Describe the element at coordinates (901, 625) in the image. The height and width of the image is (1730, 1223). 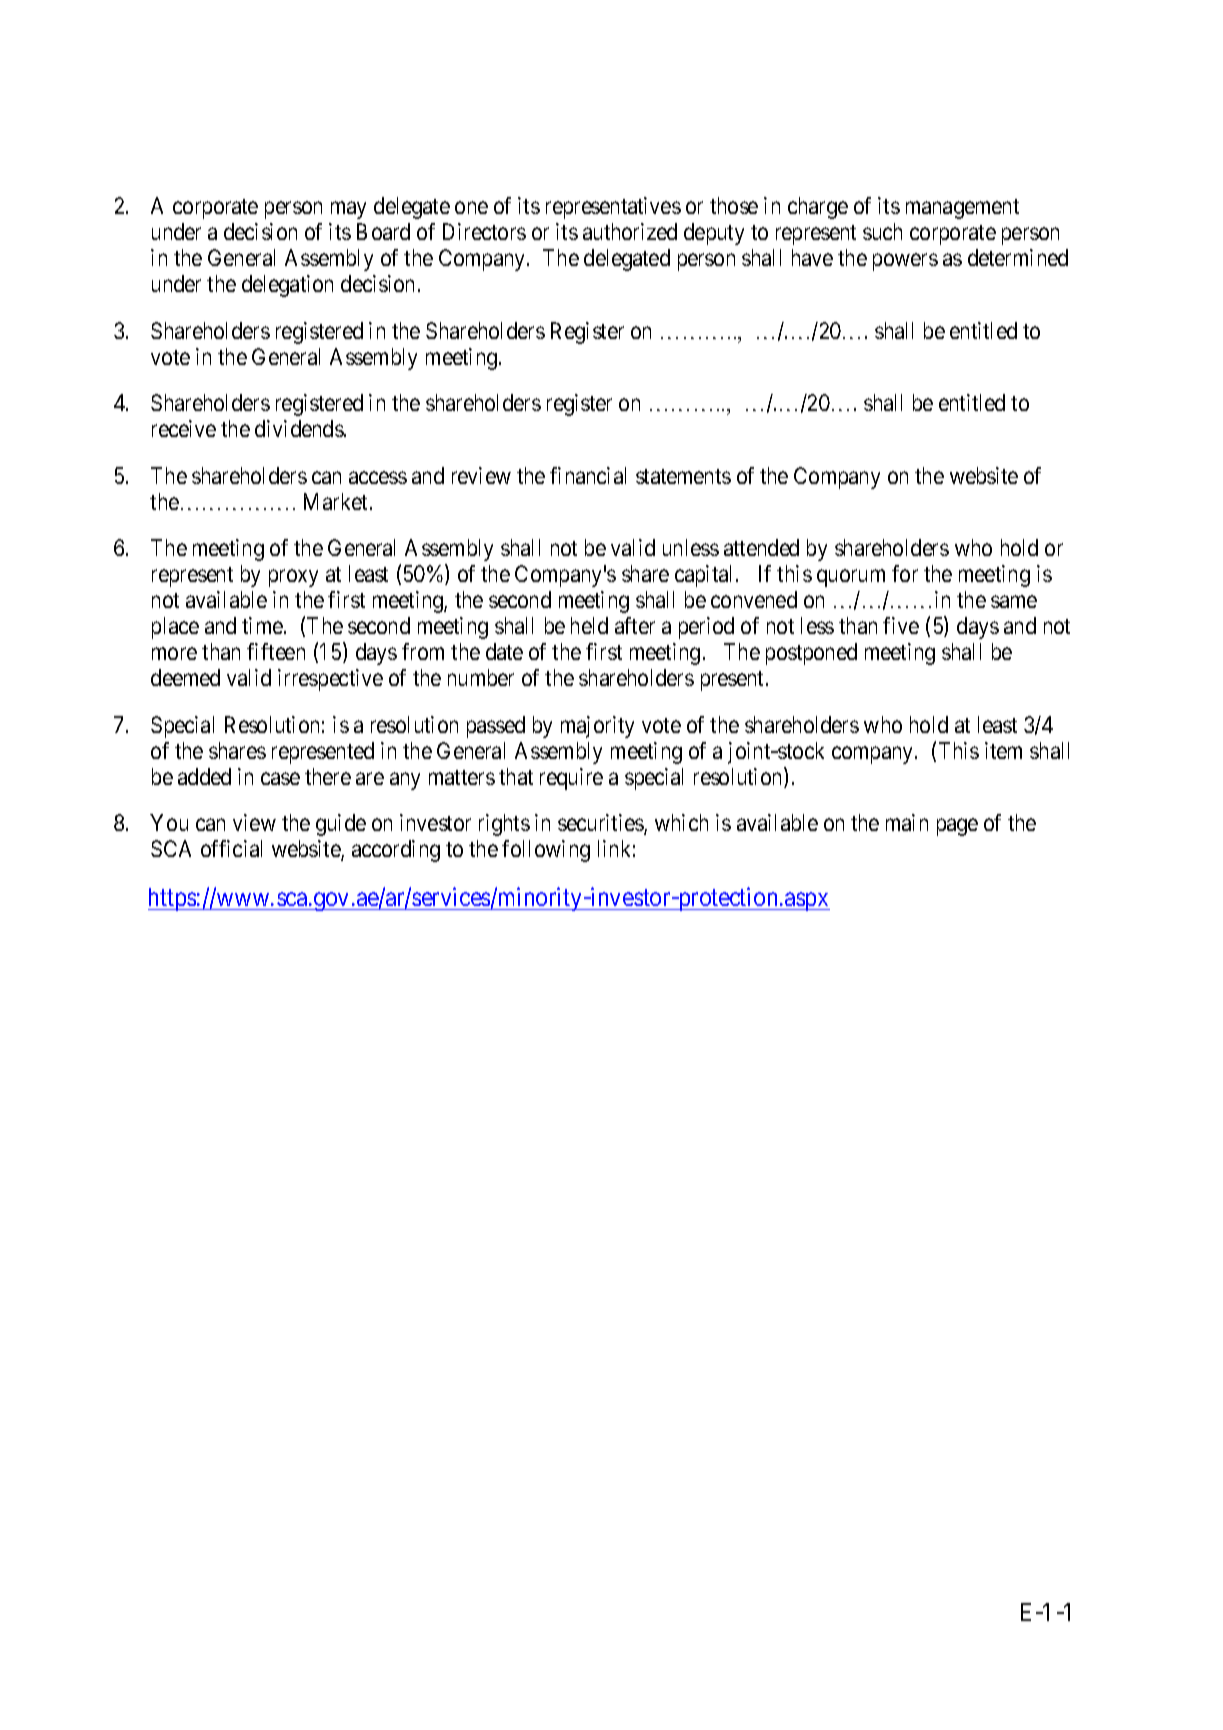
I see `five` at that location.
